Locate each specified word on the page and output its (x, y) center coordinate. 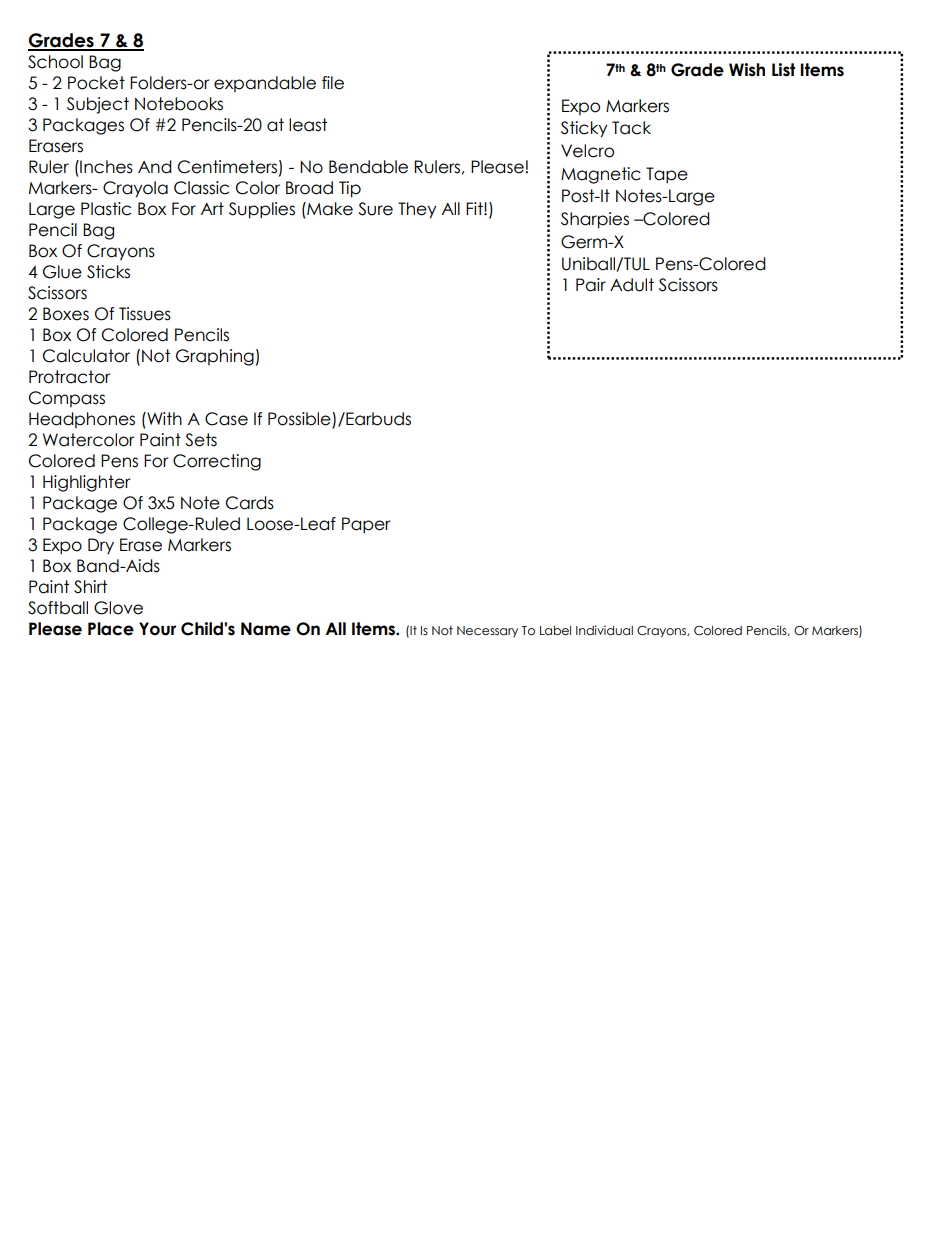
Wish (747, 70)
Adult (632, 285)
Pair (591, 285)
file (333, 83)
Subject (98, 105)
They (417, 210)
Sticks (108, 272)
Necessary (487, 632)
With (163, 418)
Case (226, 419)
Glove (118, 608)
